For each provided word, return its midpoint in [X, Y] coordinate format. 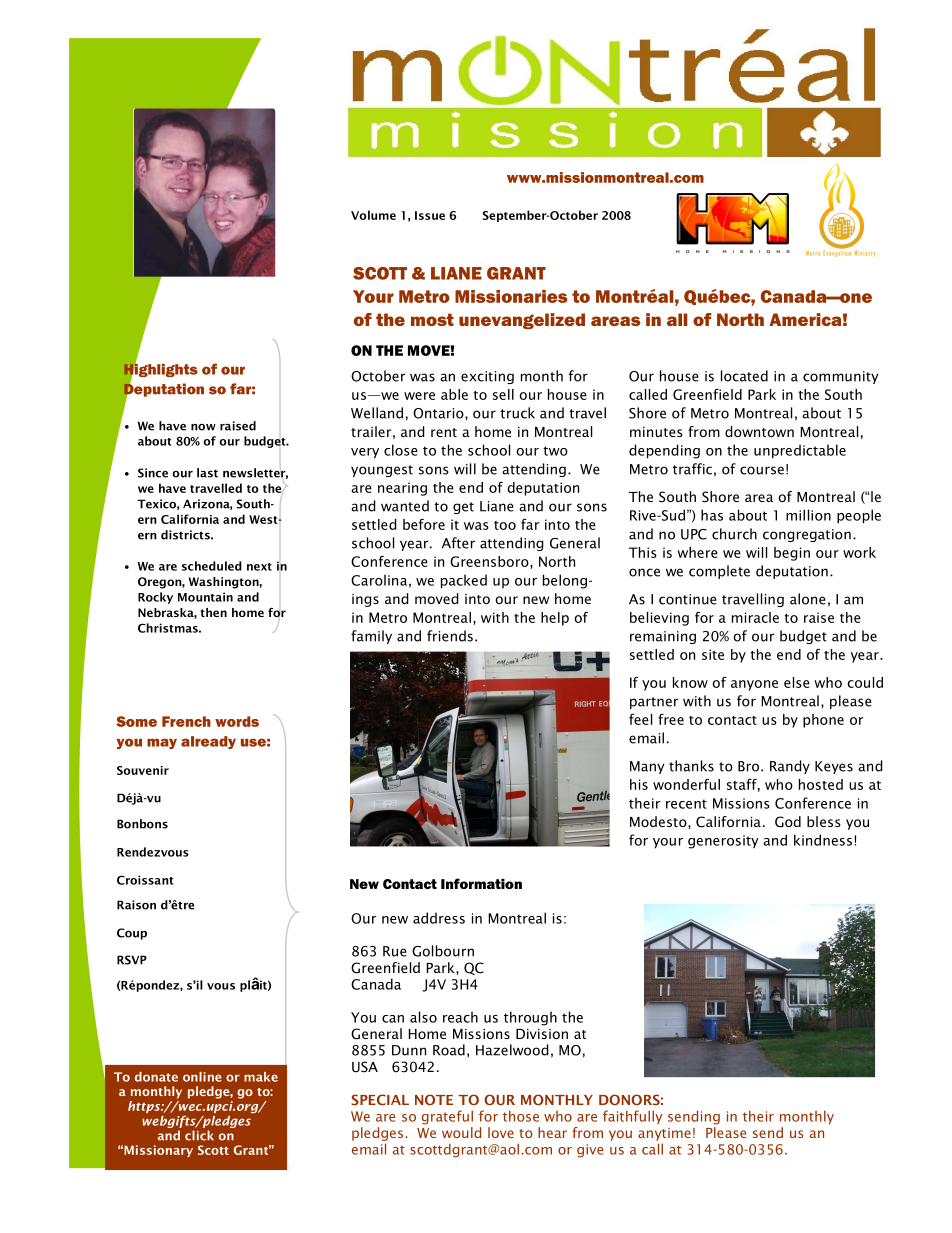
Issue [430, 215]
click [199, 1135]
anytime [664, 1134]
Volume [373, 215]
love [501, 1132]
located [744, 376]
